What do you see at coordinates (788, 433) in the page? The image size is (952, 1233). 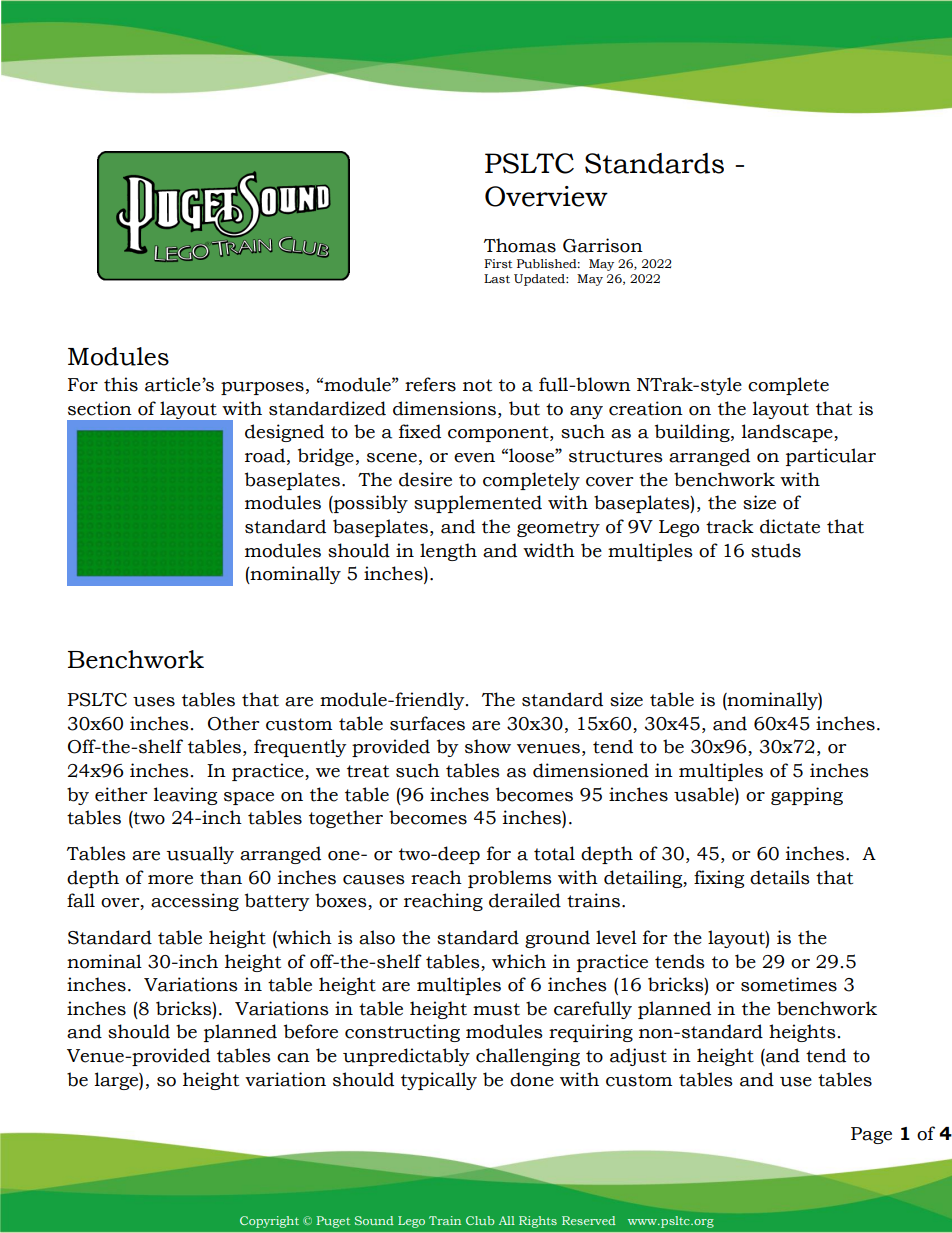 I see `landscape` at bounding box center [788, 433].
